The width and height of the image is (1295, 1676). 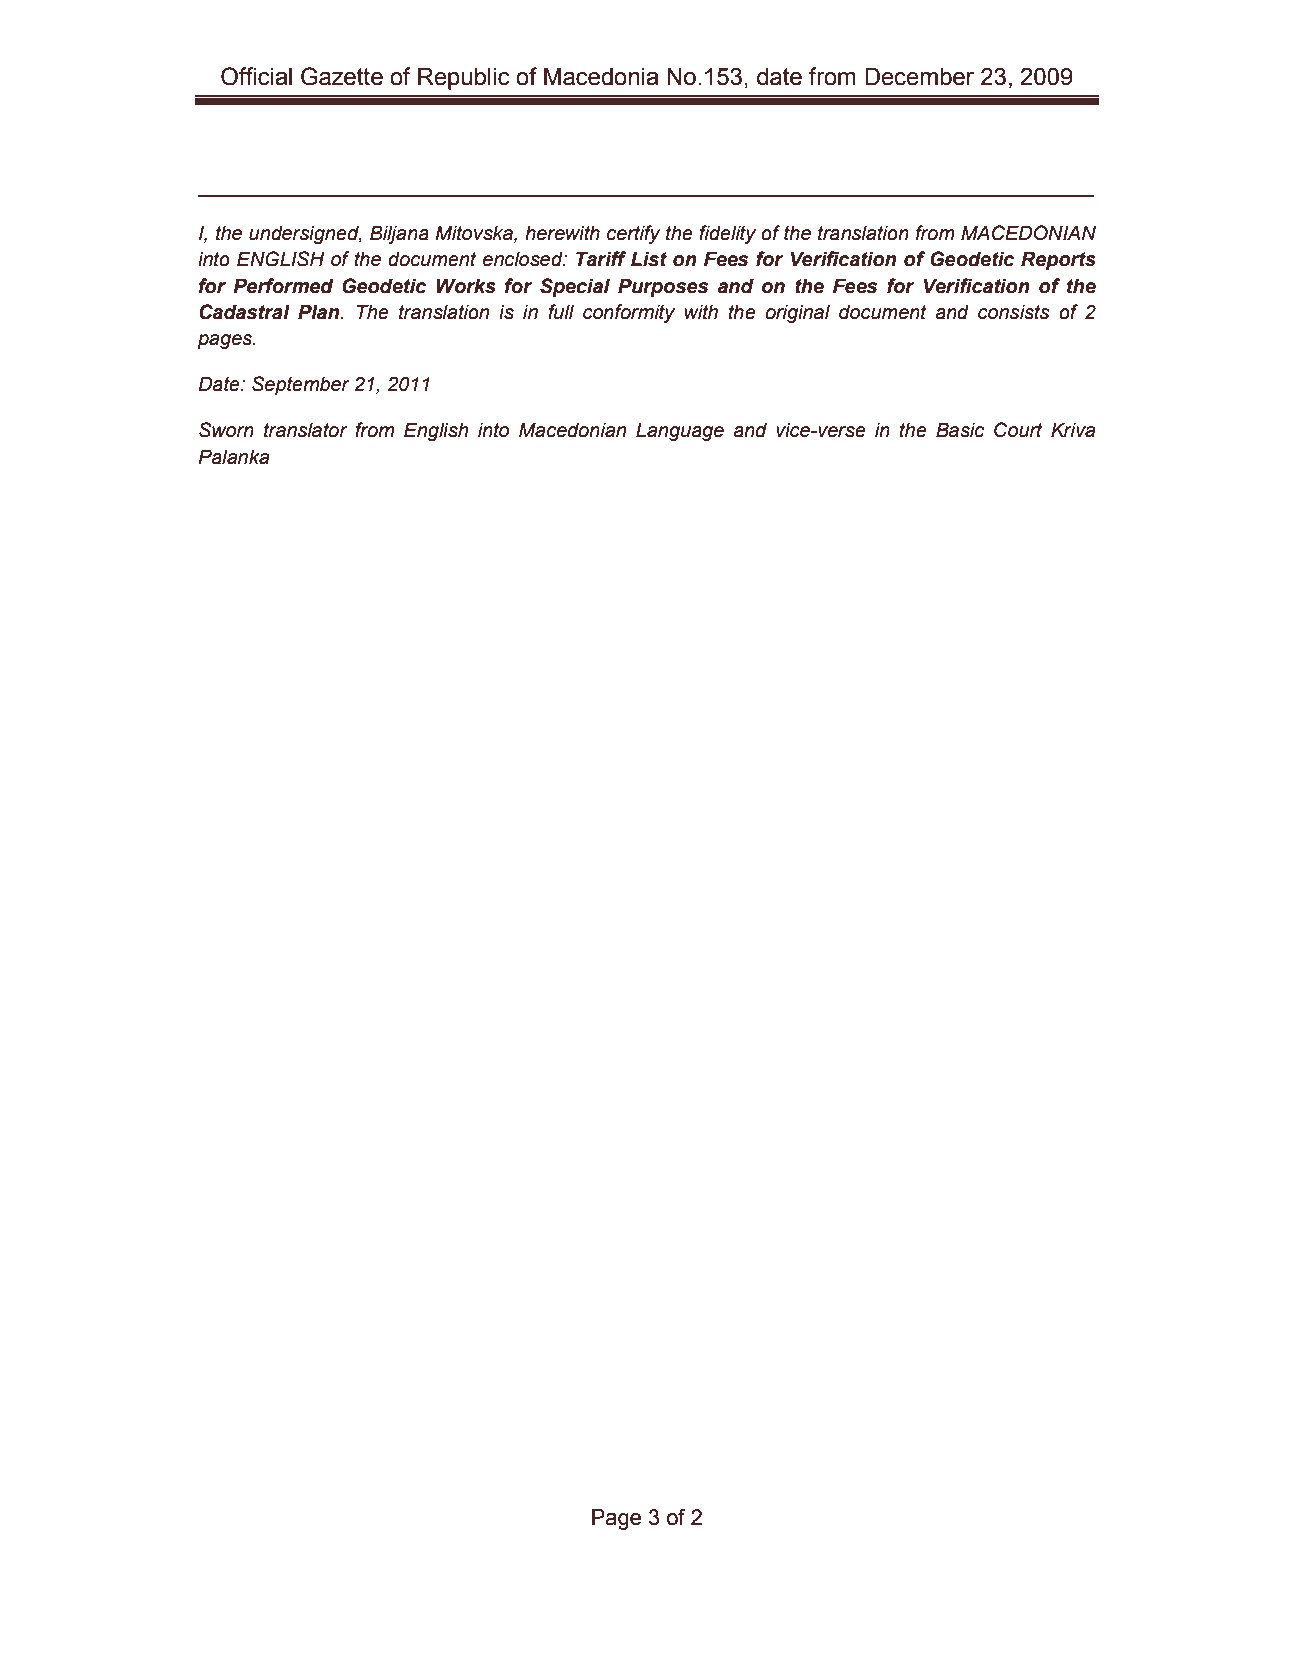 What do you see at coordinates (464, 79) in the image?
I see `Republic` at bounding box center [464, 79].
